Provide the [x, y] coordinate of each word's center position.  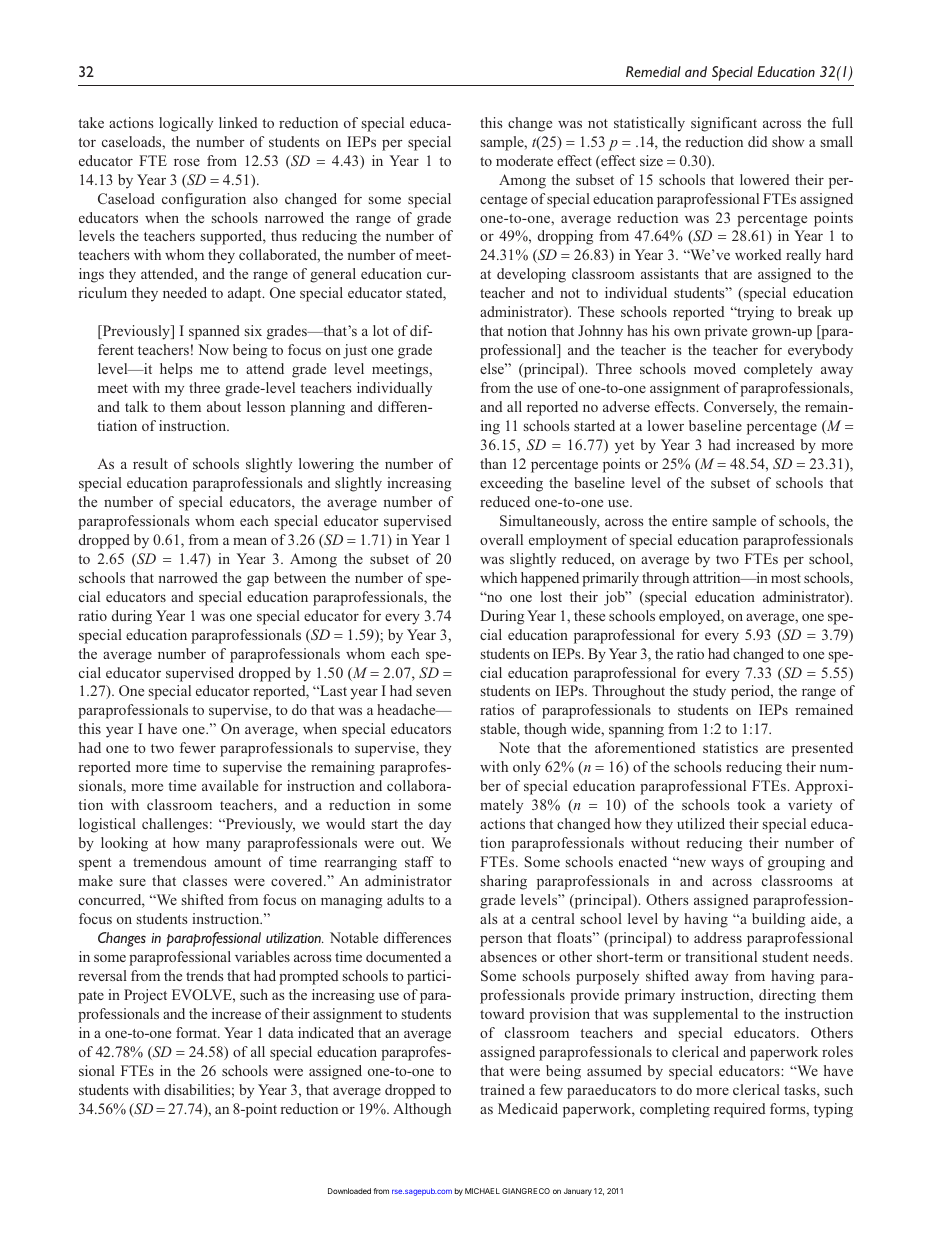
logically [186, 124]
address [718, 937]
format [198, 1032]
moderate [524, 160]
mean [250, 541]
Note [514, 747]
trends [205, 975]
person [501, 941]
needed [185, 292]
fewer [198, 747]
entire [689, 520]
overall [501, 539]
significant [724, 124]
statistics [730, 747]
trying [754, 313]
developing [531, 275]
